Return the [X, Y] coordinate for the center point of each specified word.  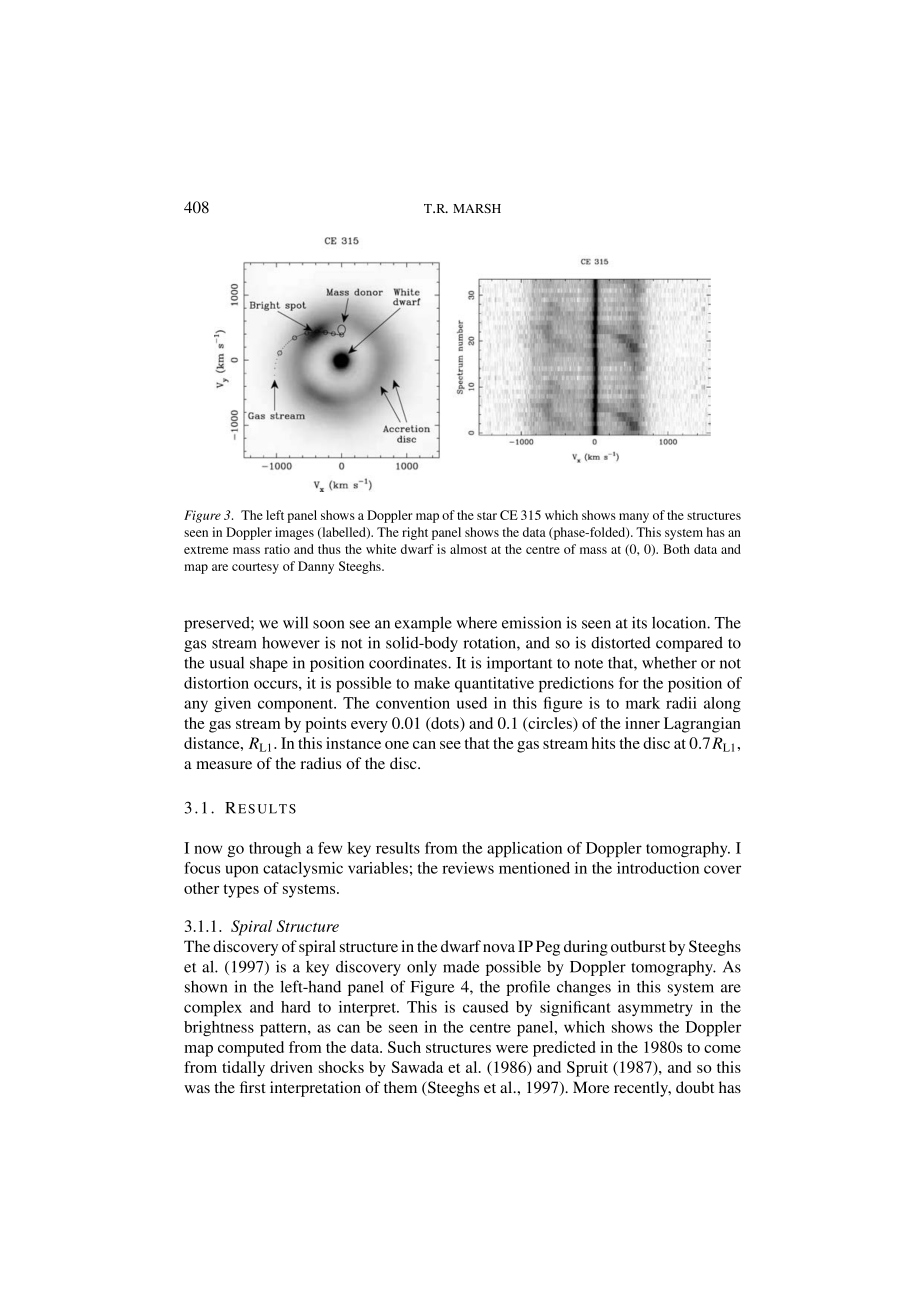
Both [676, 549]
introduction [658, 868]
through [275, 849]
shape [269, 664]
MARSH [477, 208]
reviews [468, 868]
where [476, 622]
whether [669, 662]
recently [642, 1089]
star [487, 516]
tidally [243, 1069]
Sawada [417, 1067]
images [294, 533]
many [634, 518]
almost [468, 549]
